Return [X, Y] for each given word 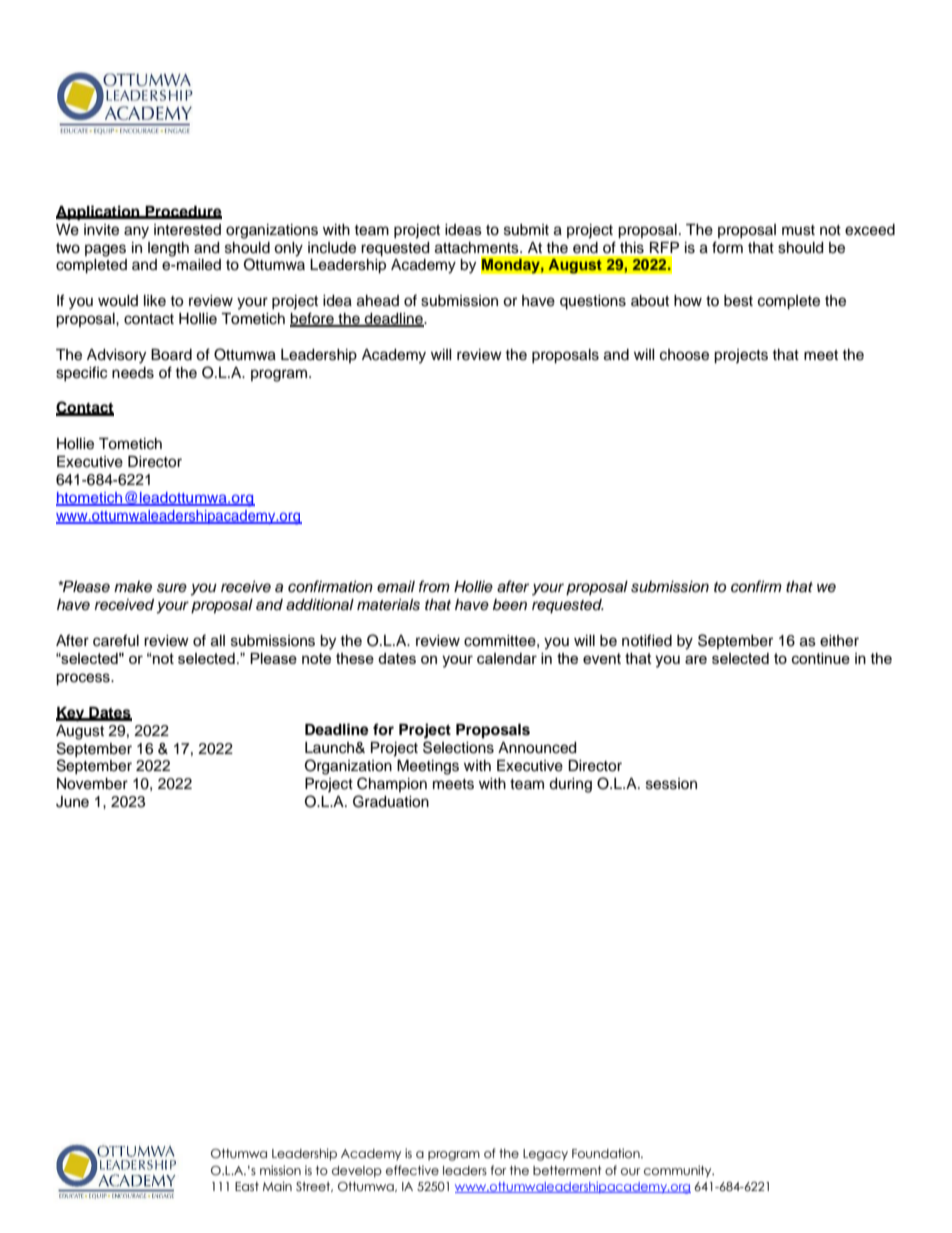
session [671, 784]
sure [172, 588]
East [247, 1186]
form [727, 247]
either [839, 641]
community [679, 1171]
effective [412, 1170]
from [434, 586]
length [168, 249]
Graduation [391, 801]
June [72, 802]
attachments [478, 248]
